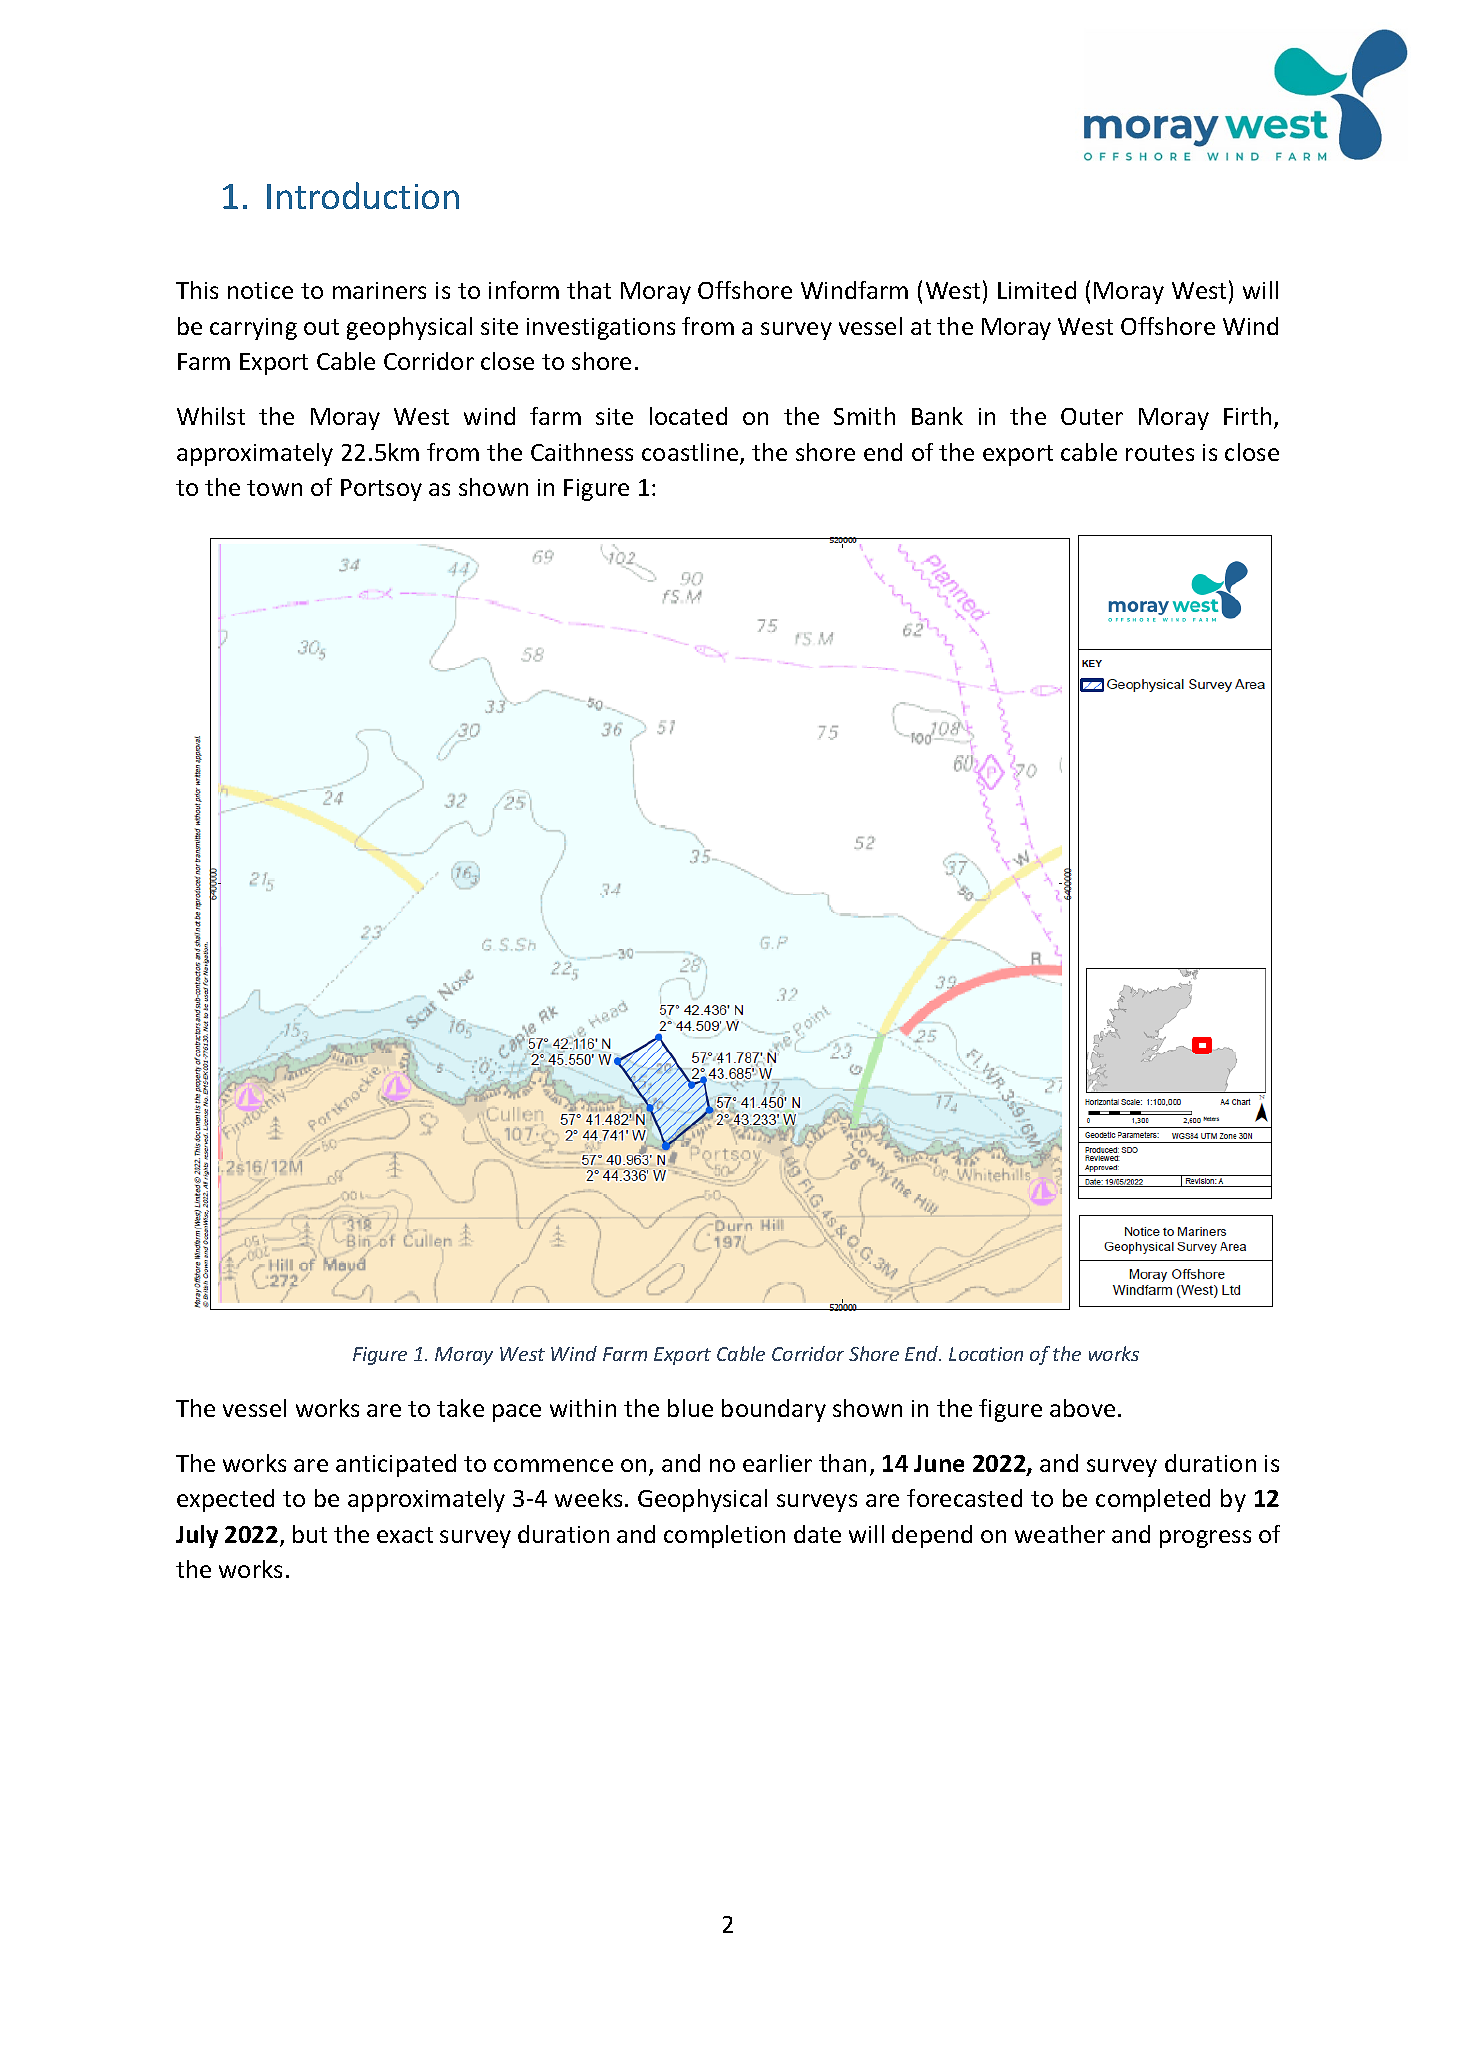  Describe the element at coordinates (691, 453) in the screenshot. I see `coastline` at that location.
